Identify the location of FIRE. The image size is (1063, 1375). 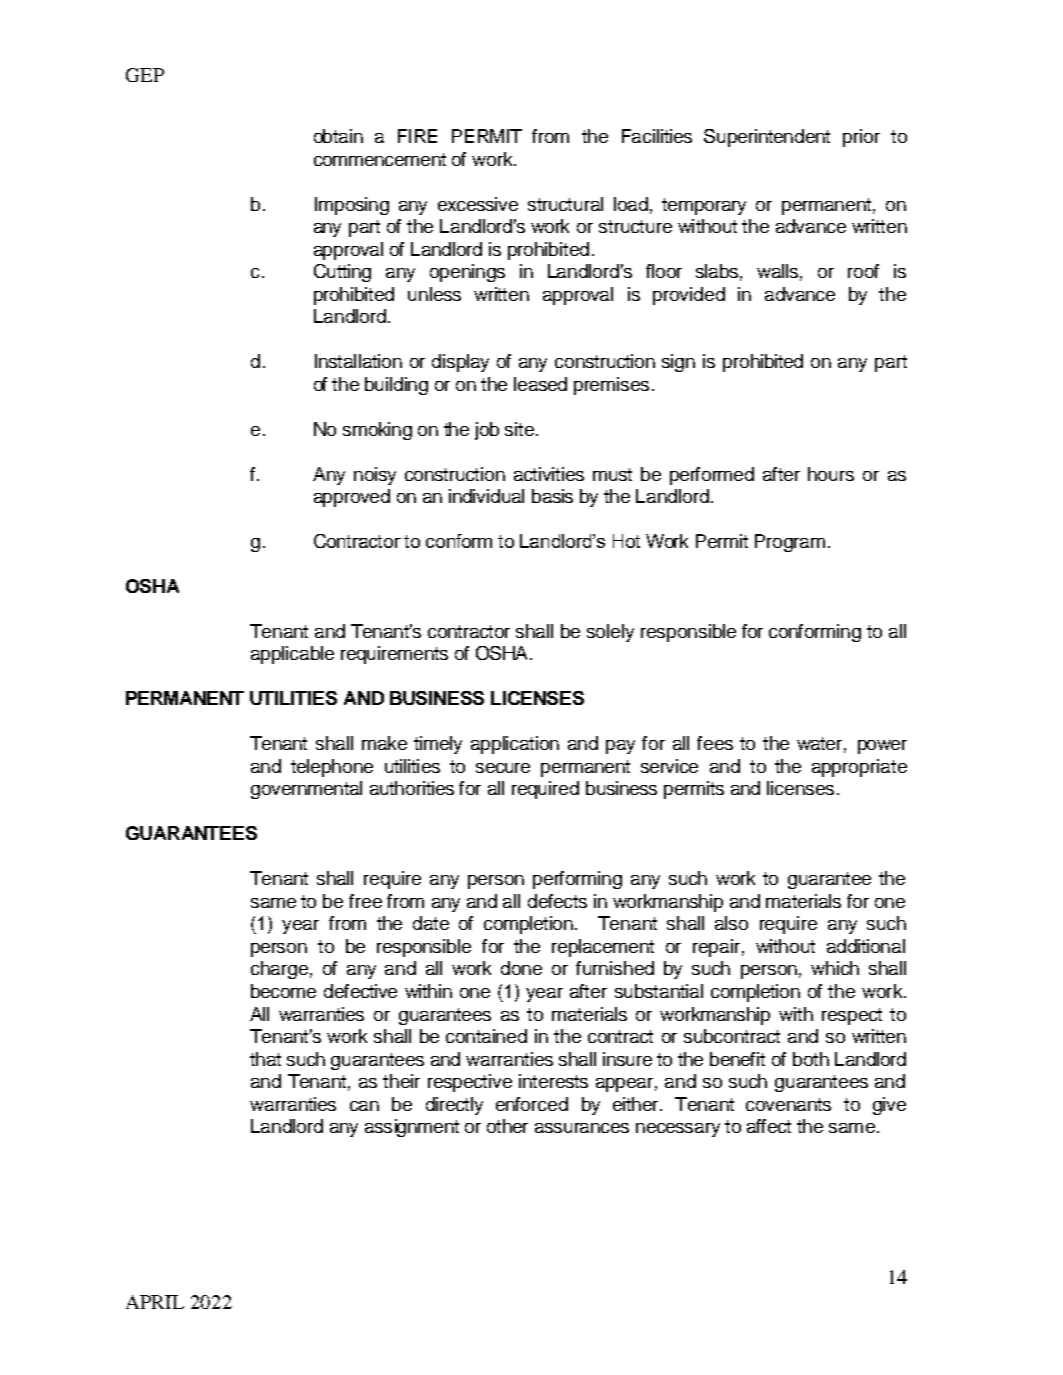
(417, 136).
